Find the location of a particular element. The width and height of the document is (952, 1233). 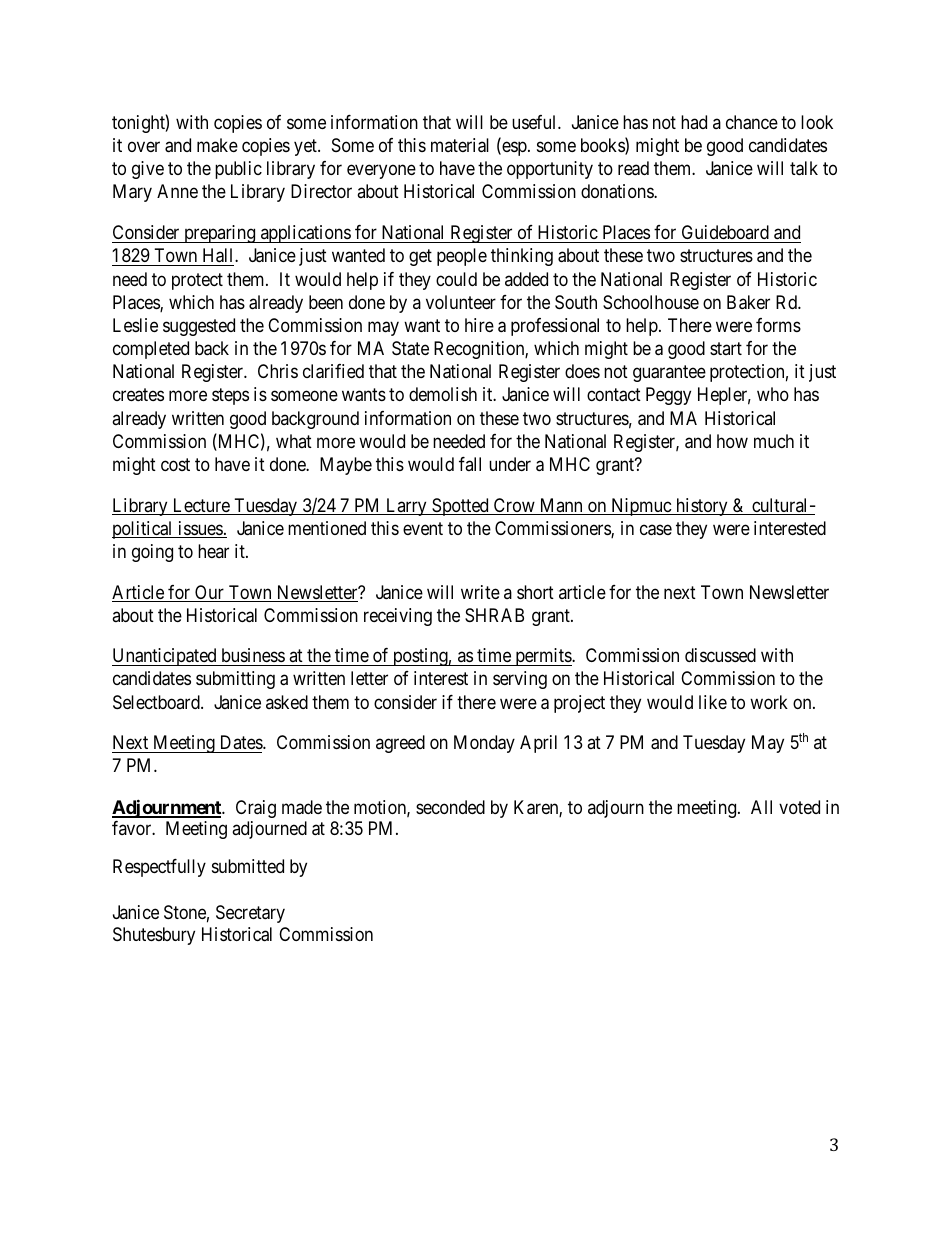

chance is located at coordinates (752, 122).
